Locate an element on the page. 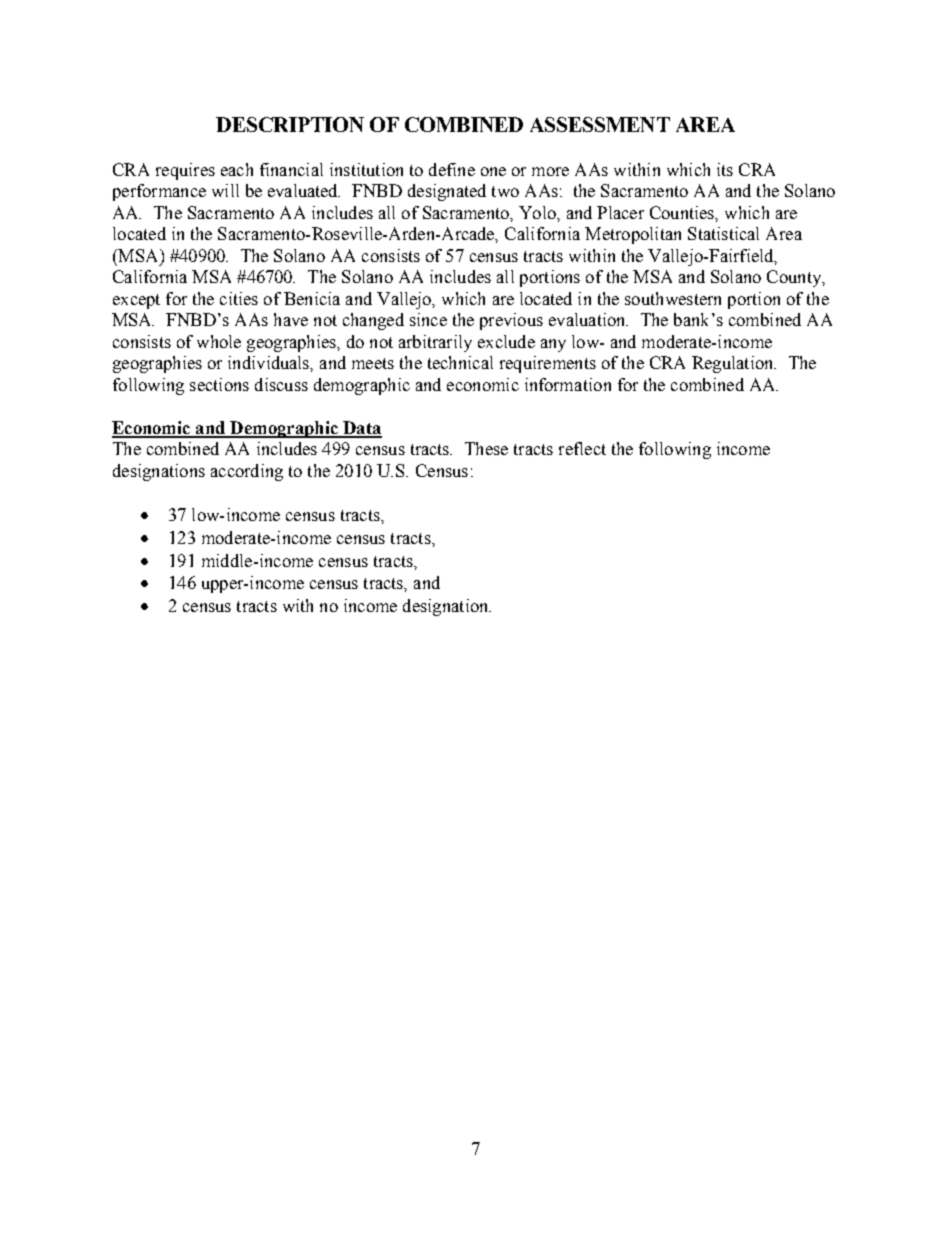 The height and width of the image is (1233, 952). reflect is located at coordinates (582, 448).
